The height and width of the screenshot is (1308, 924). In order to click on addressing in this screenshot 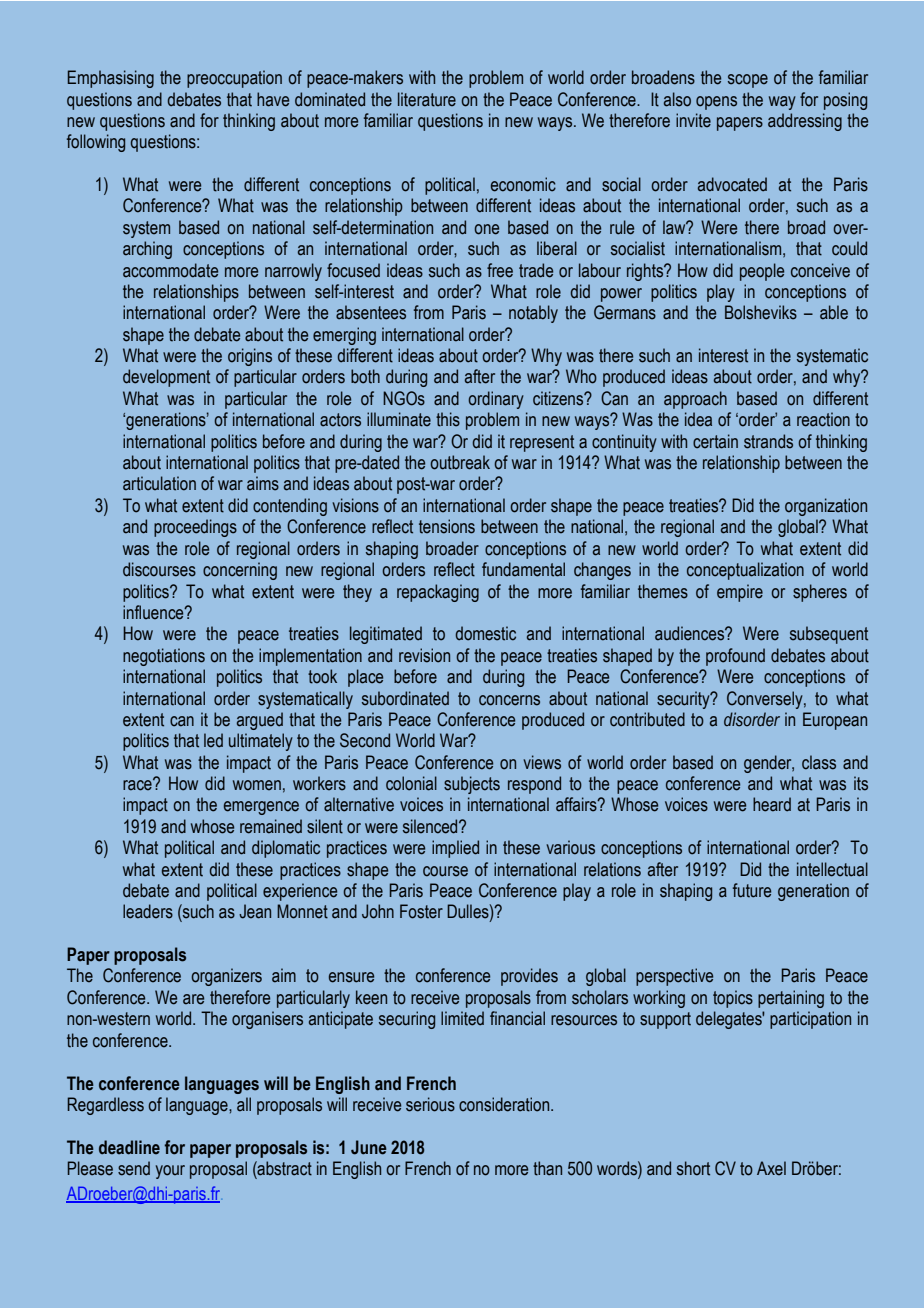, I will do `click(805, 122)`.
